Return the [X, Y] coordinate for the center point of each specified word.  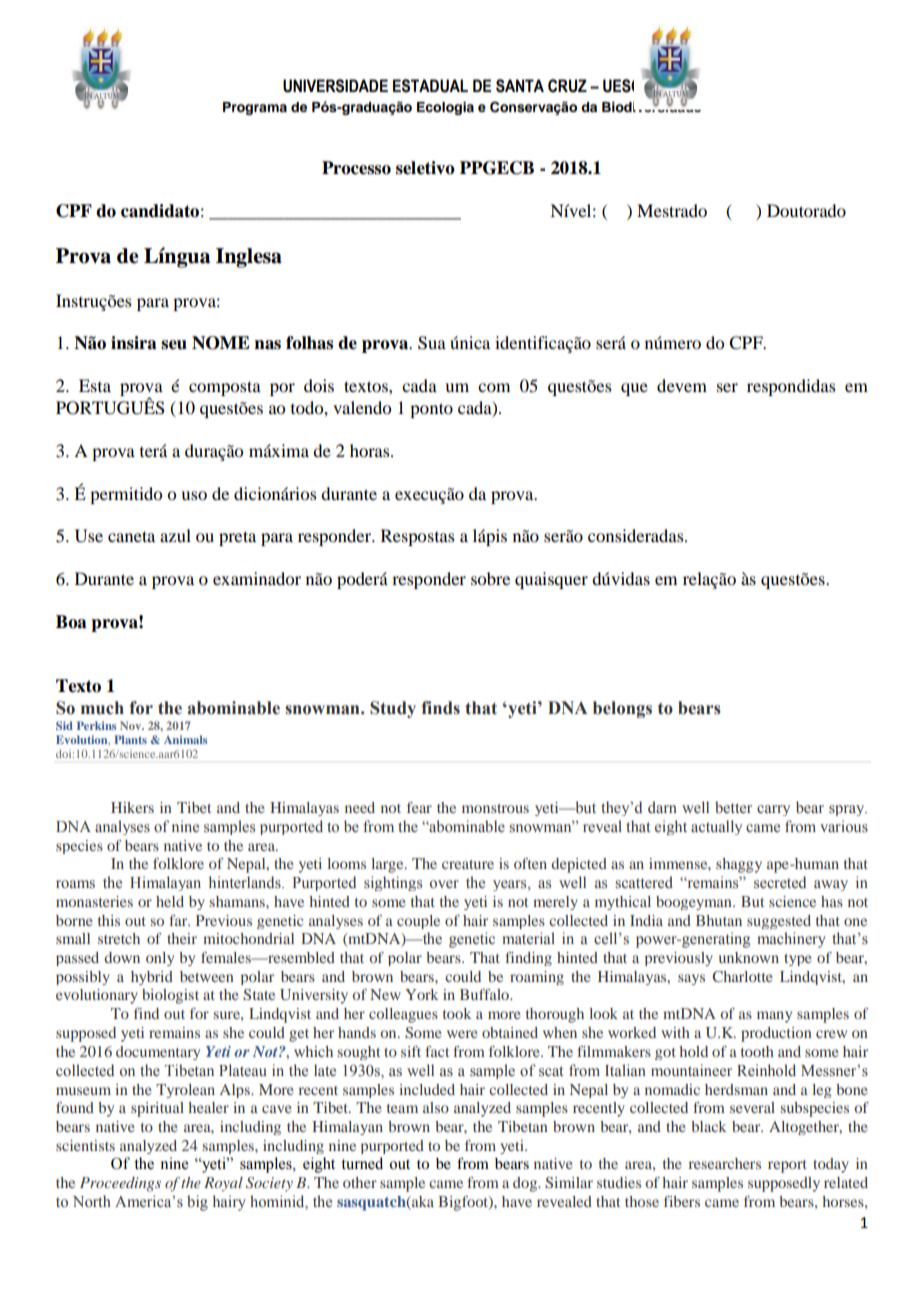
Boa [71, 622]
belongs [622, 709]
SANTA [520, 86]
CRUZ [567, 86]
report [787, 1166]
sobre [490, 578]
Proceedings [120, 1184]
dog [526, 1184]
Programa [255, 108]
